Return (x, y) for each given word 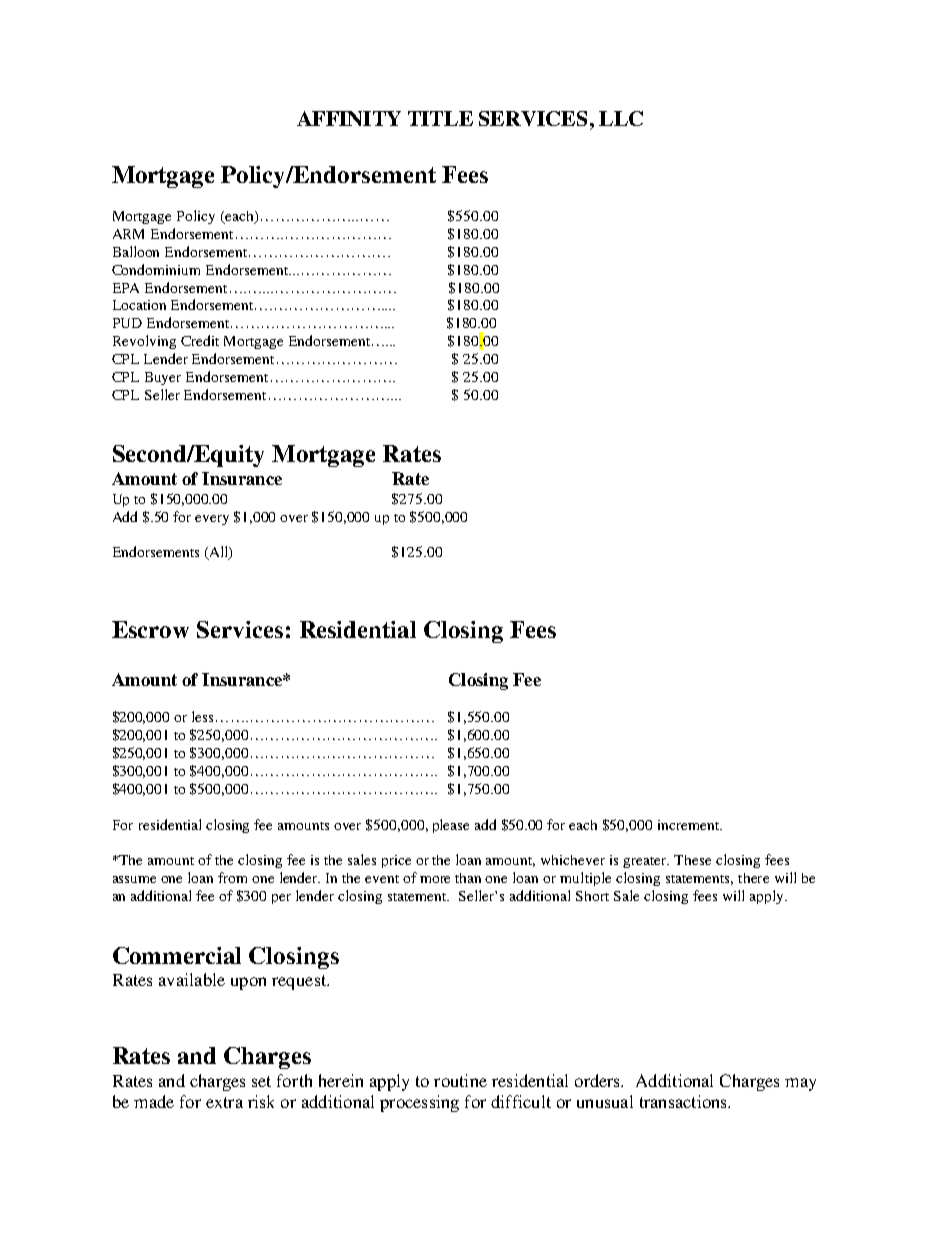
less (202, 716)
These (692, 860)
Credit (200, 340)
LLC (621, 118)
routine (460, 1080)
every (212, 520)
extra (224, 1102)
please (451, 826)
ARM (128, 234)
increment (690, 825)
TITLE (440, 118)
